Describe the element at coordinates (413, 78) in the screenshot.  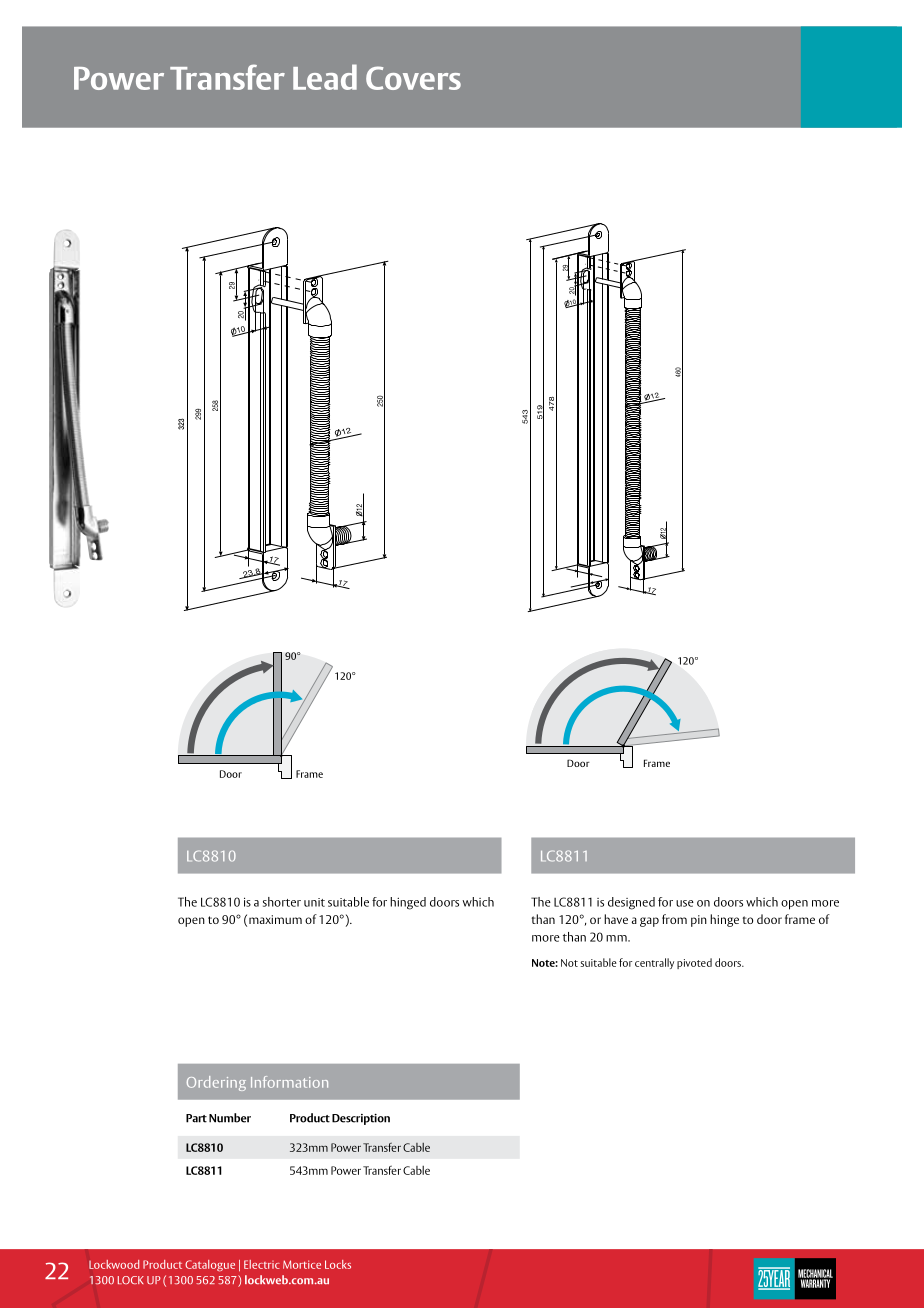
I see `Covers` at that location.
